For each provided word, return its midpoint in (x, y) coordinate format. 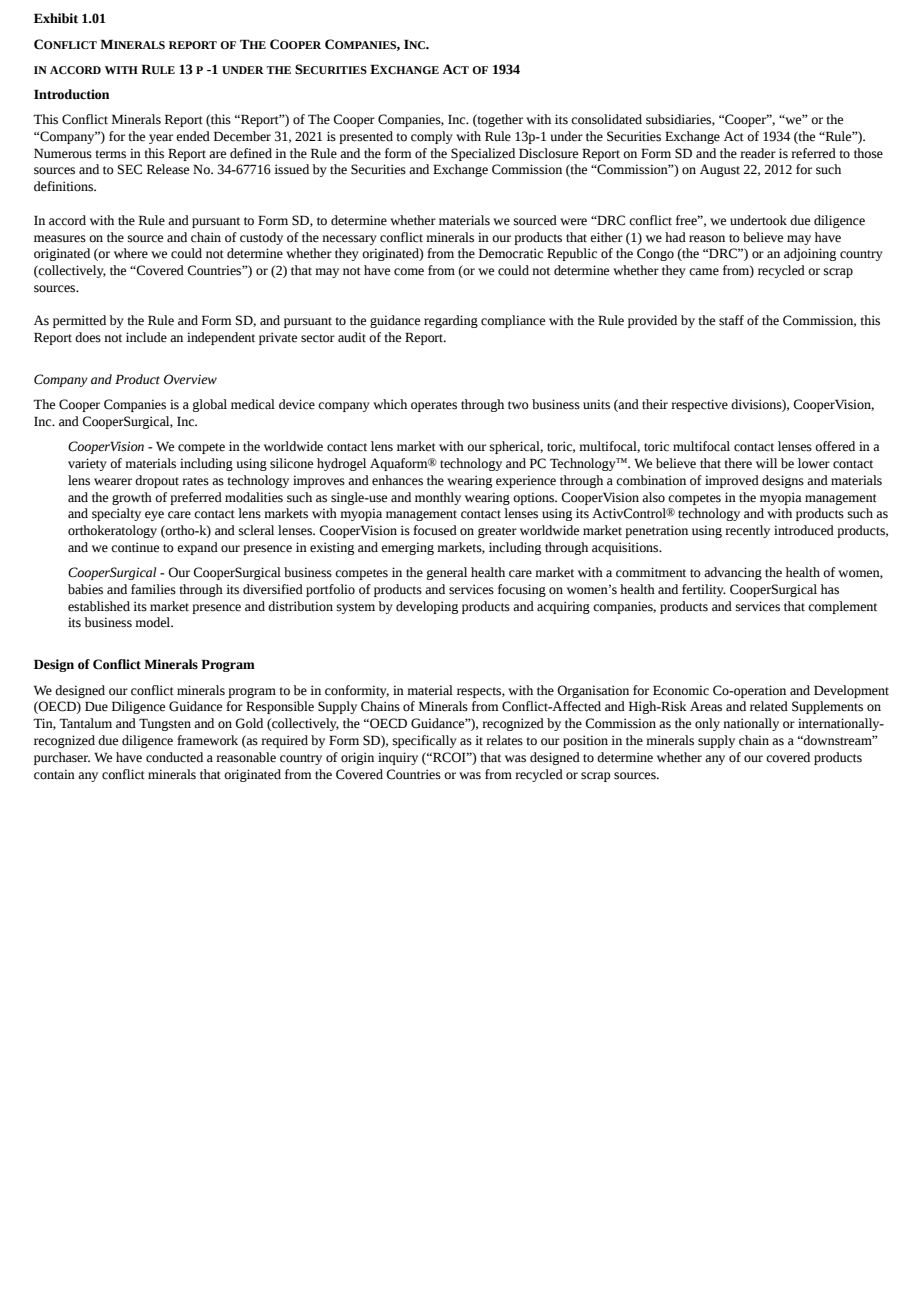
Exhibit (56, 18)
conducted (174, 757)
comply (432, 137)
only (707, 724)
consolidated (606, 119)
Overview (190, 379)
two (518, 405)
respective (699, 405)
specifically (425, 741)
